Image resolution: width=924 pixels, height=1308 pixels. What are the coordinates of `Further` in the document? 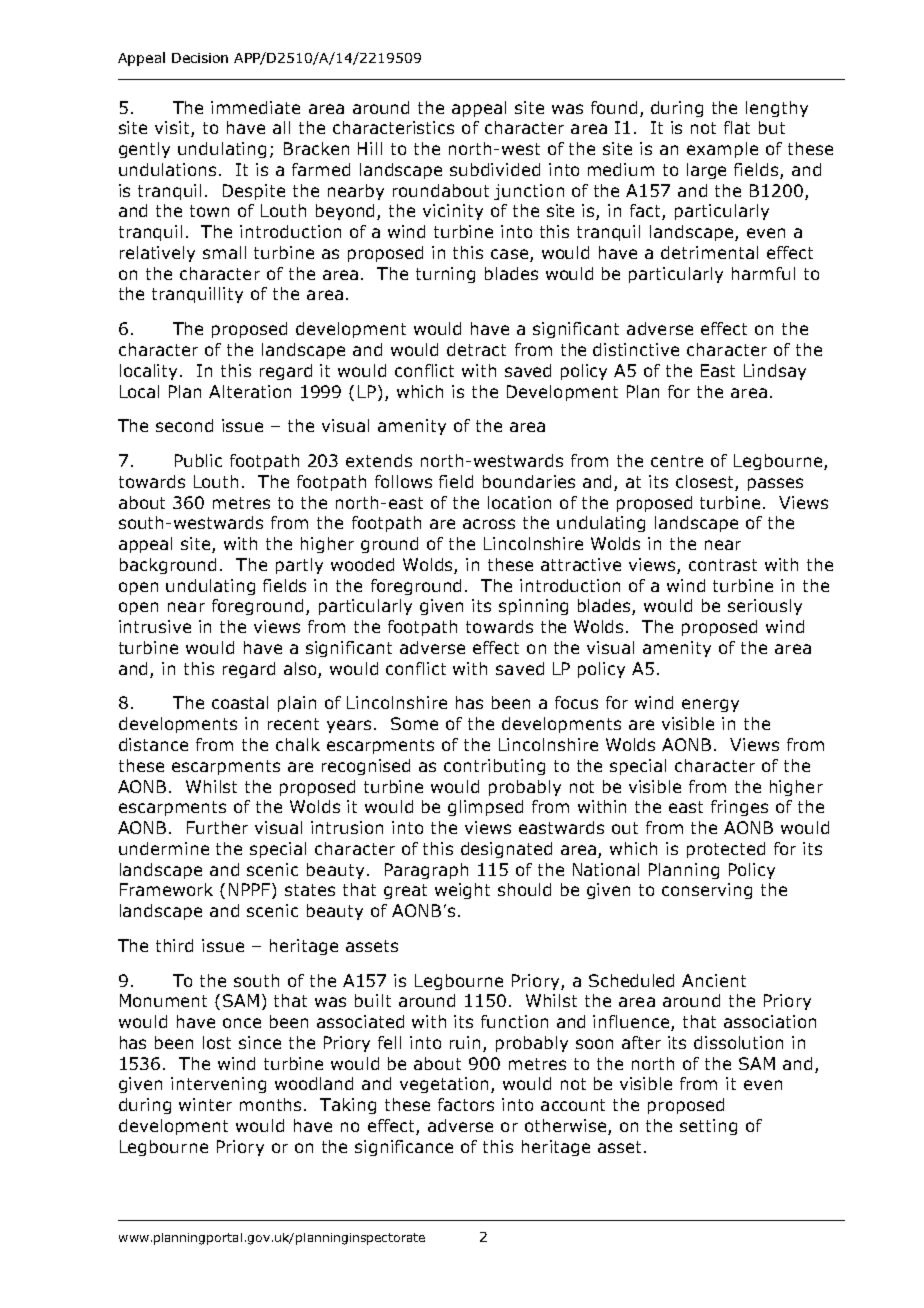 It's located at (217, 827).
